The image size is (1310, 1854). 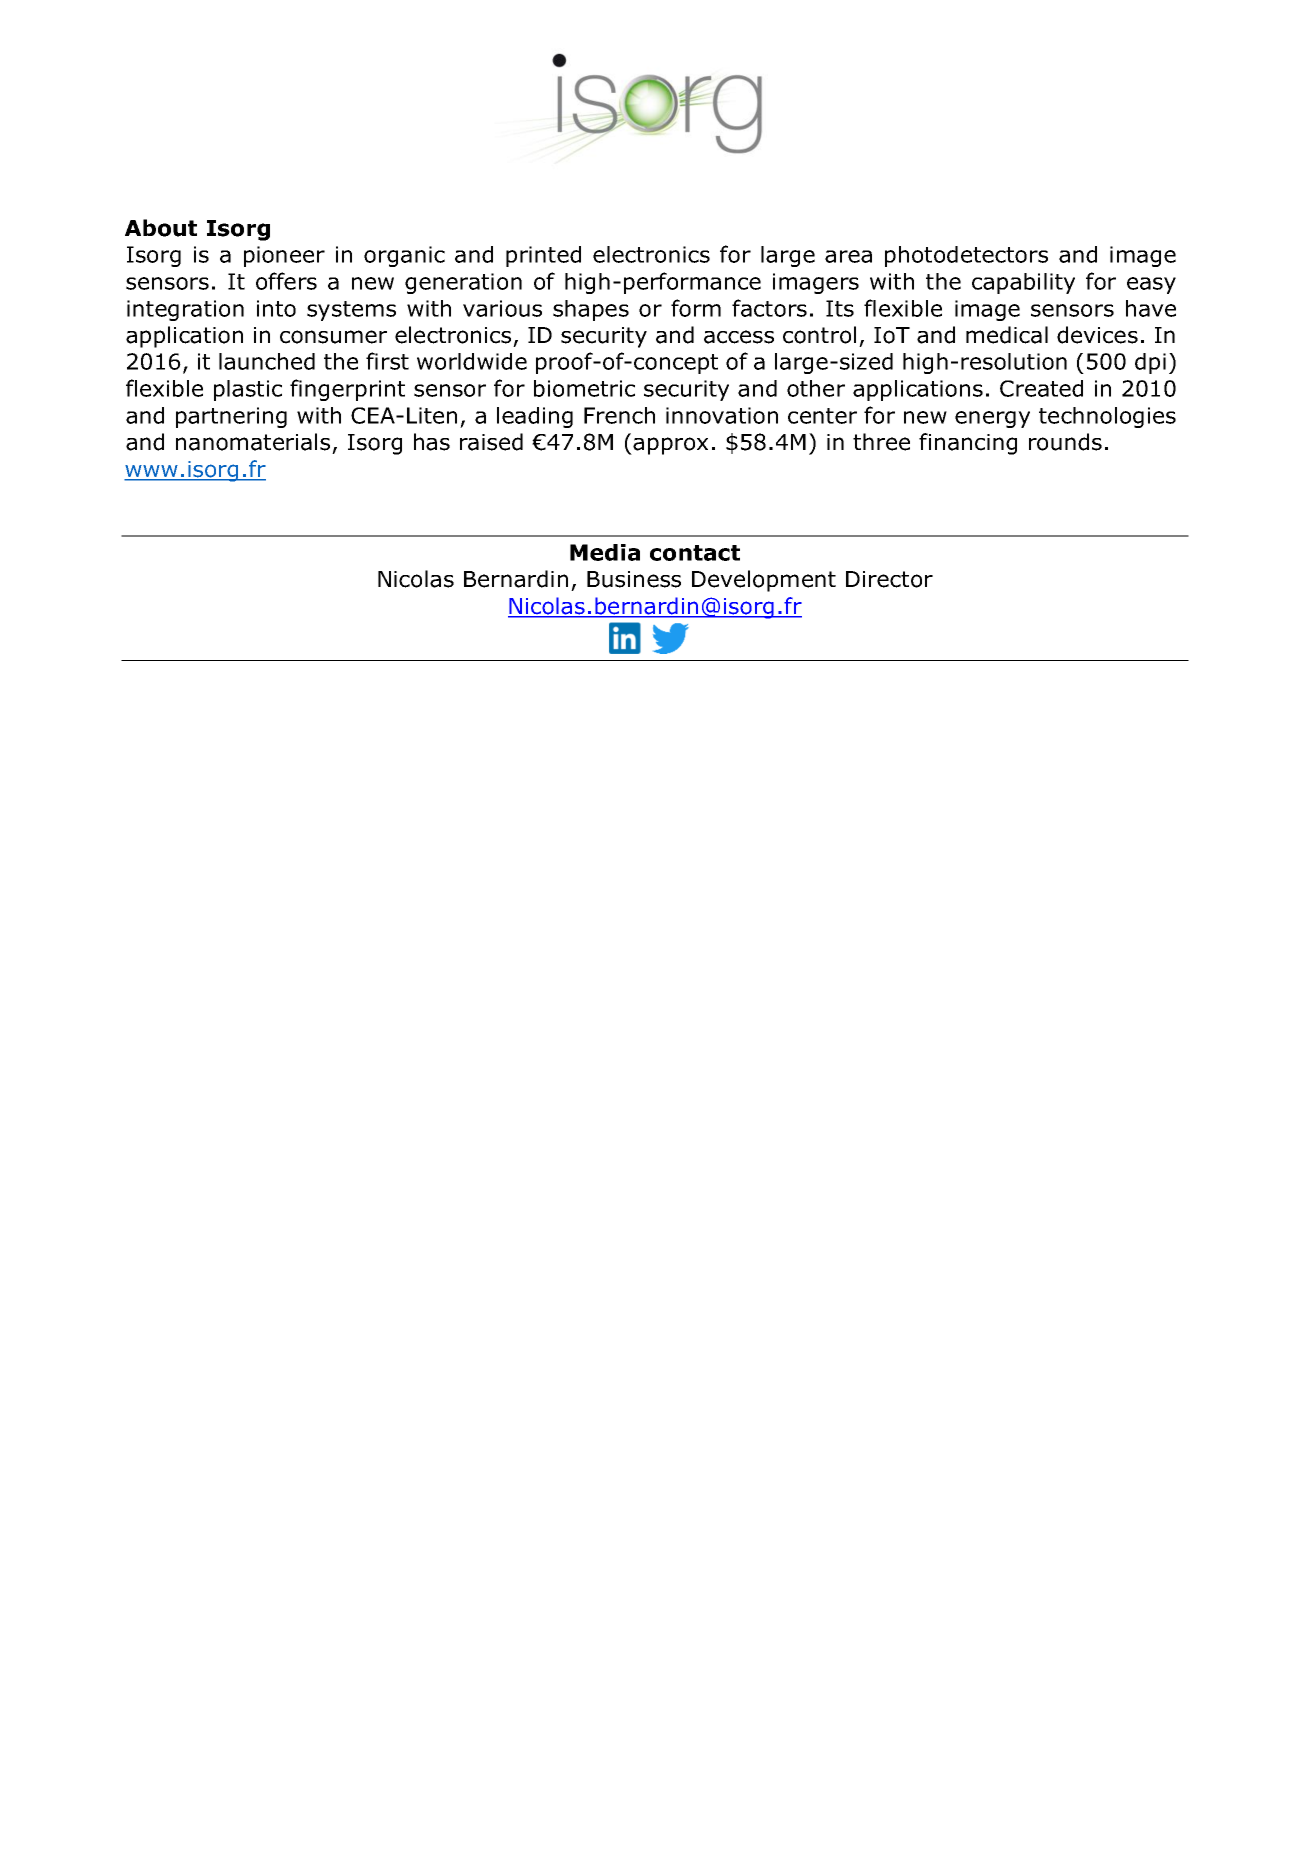 I want to click on printed, so click(x=543, y=256).
